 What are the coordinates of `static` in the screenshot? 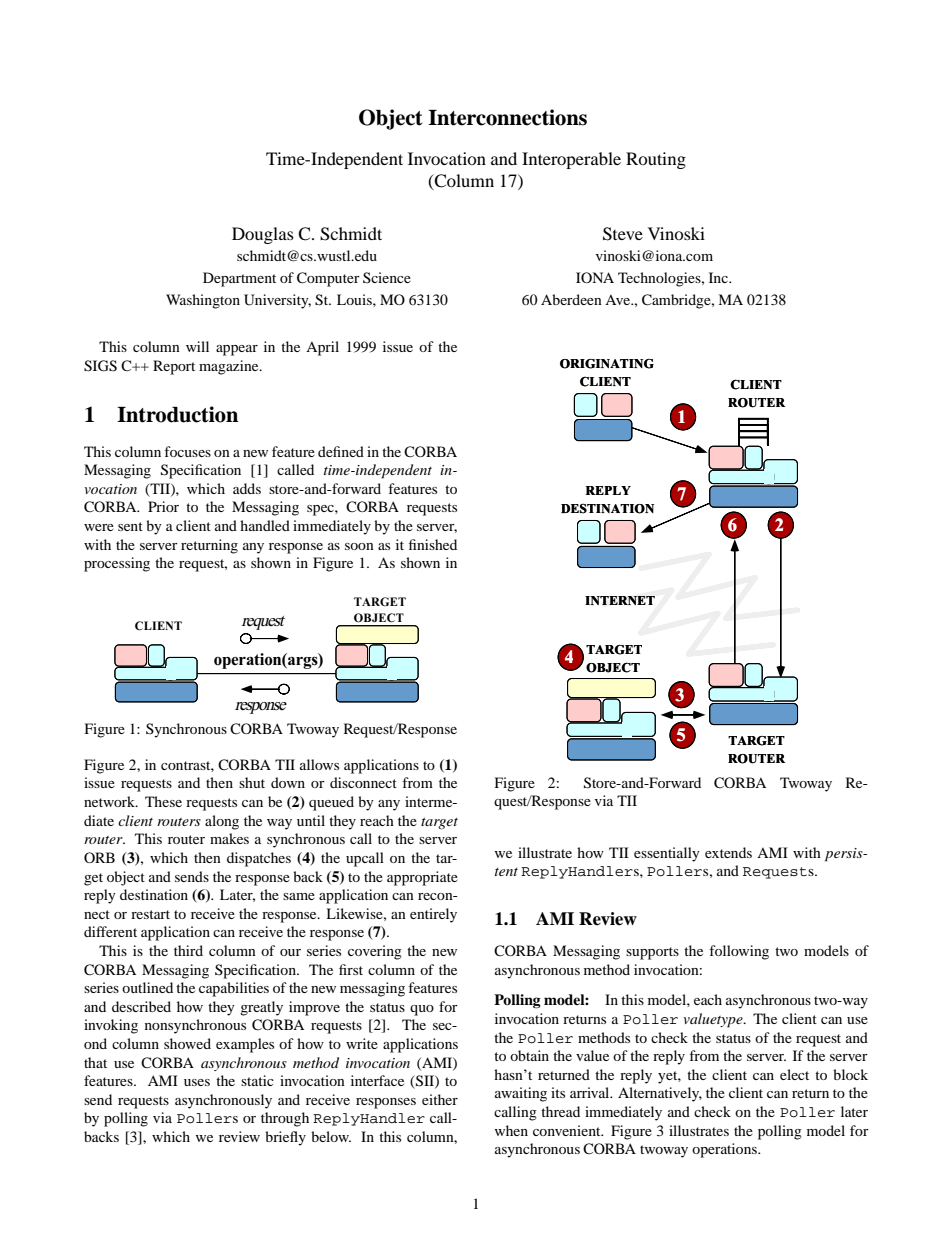 It's located at (257, 1080).
